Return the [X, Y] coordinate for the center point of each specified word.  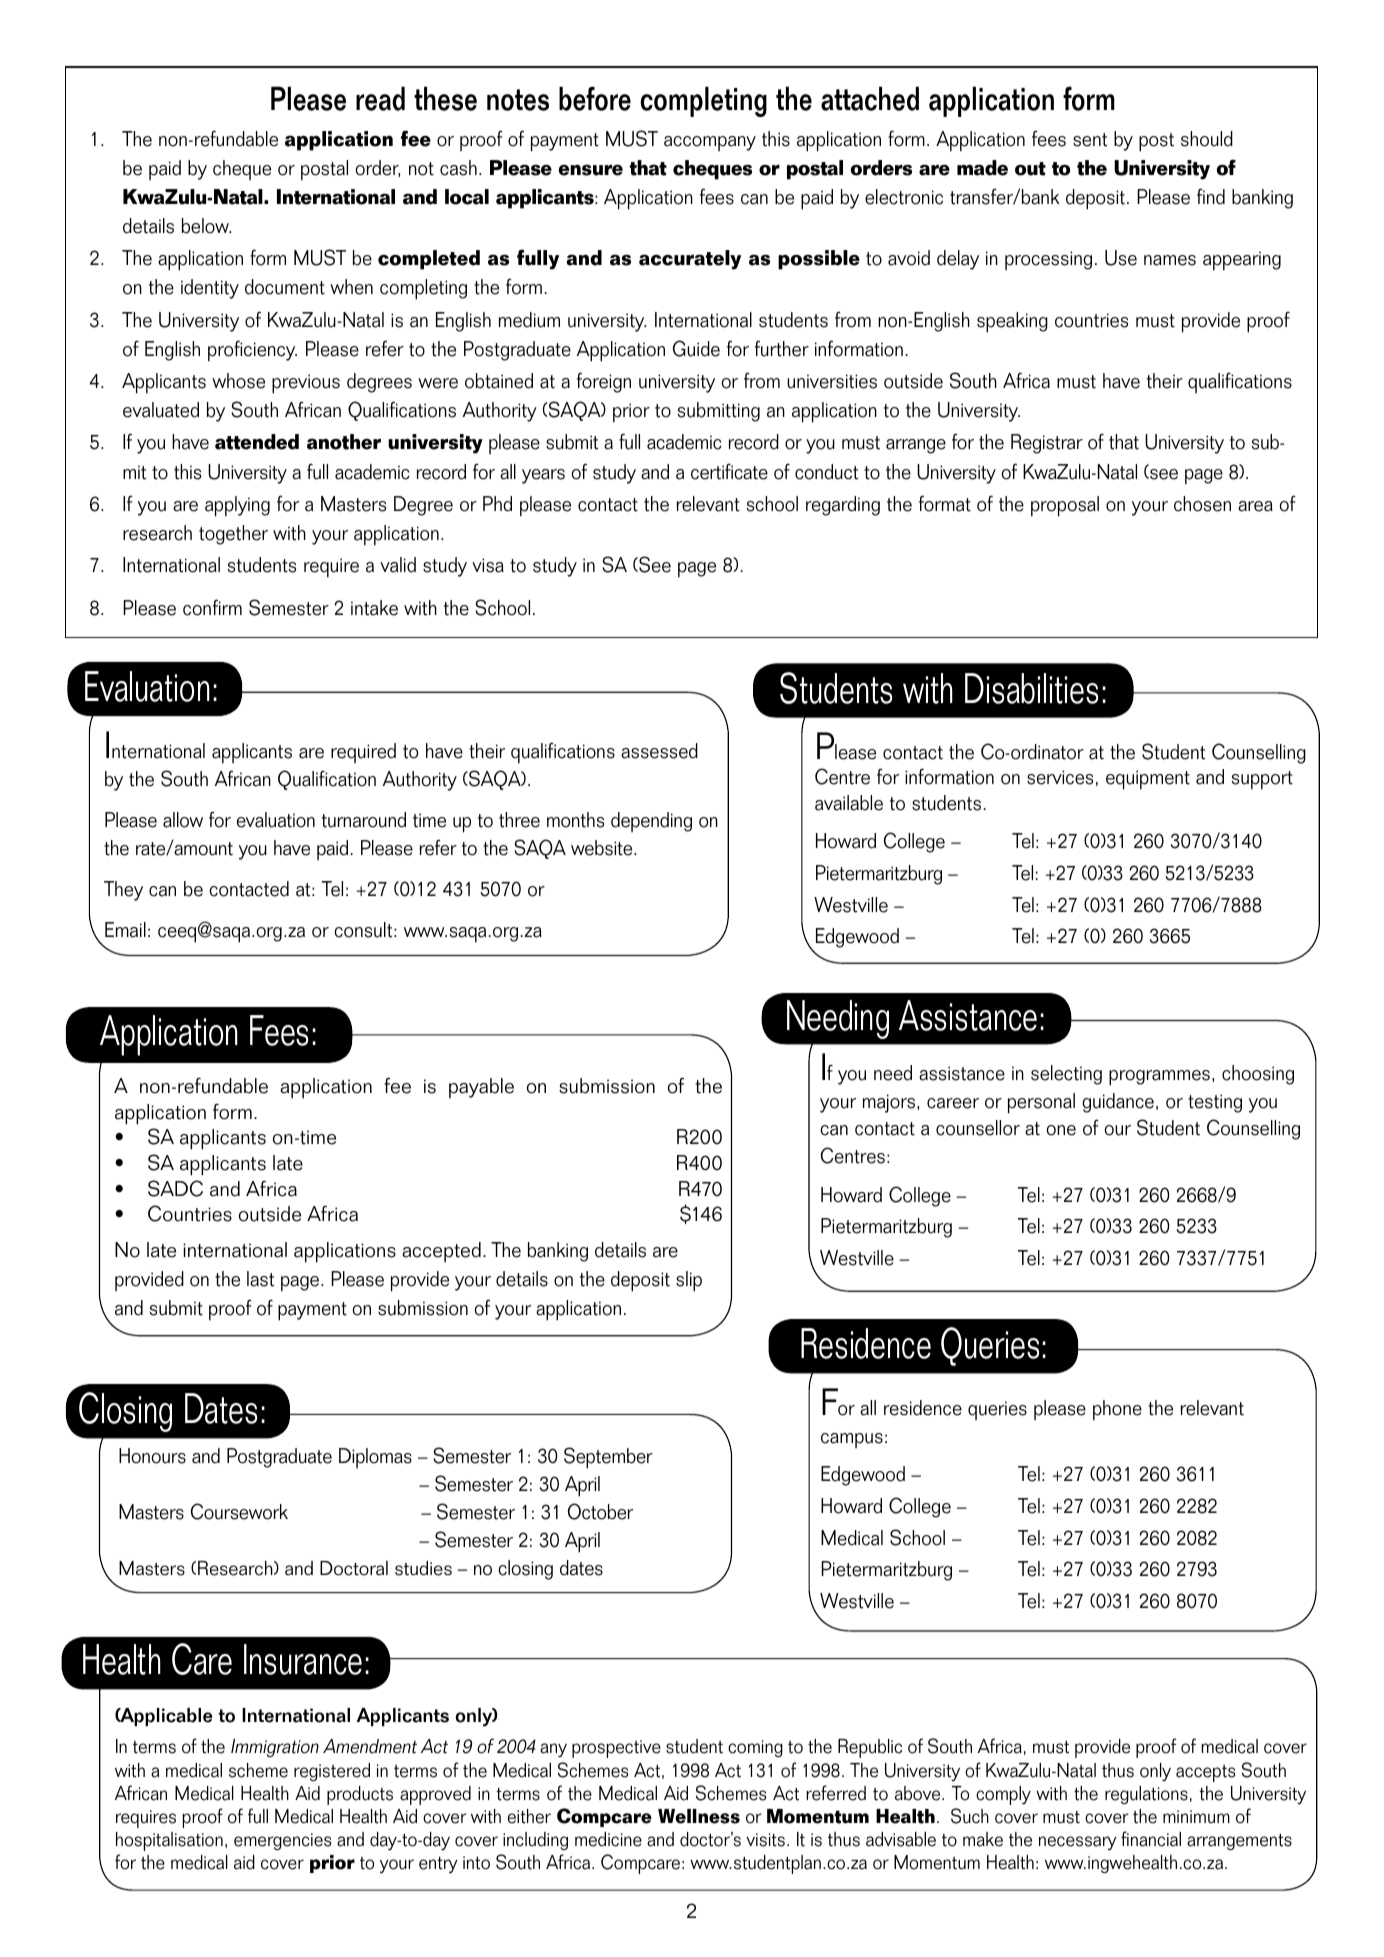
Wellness [699, 1816]
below [206, 226]
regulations [1146, 1795]
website [603, 848]
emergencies [282, 1841]
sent [1090, 140]
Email [125, 930]
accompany [710, 143]
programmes [1159, 1078]
